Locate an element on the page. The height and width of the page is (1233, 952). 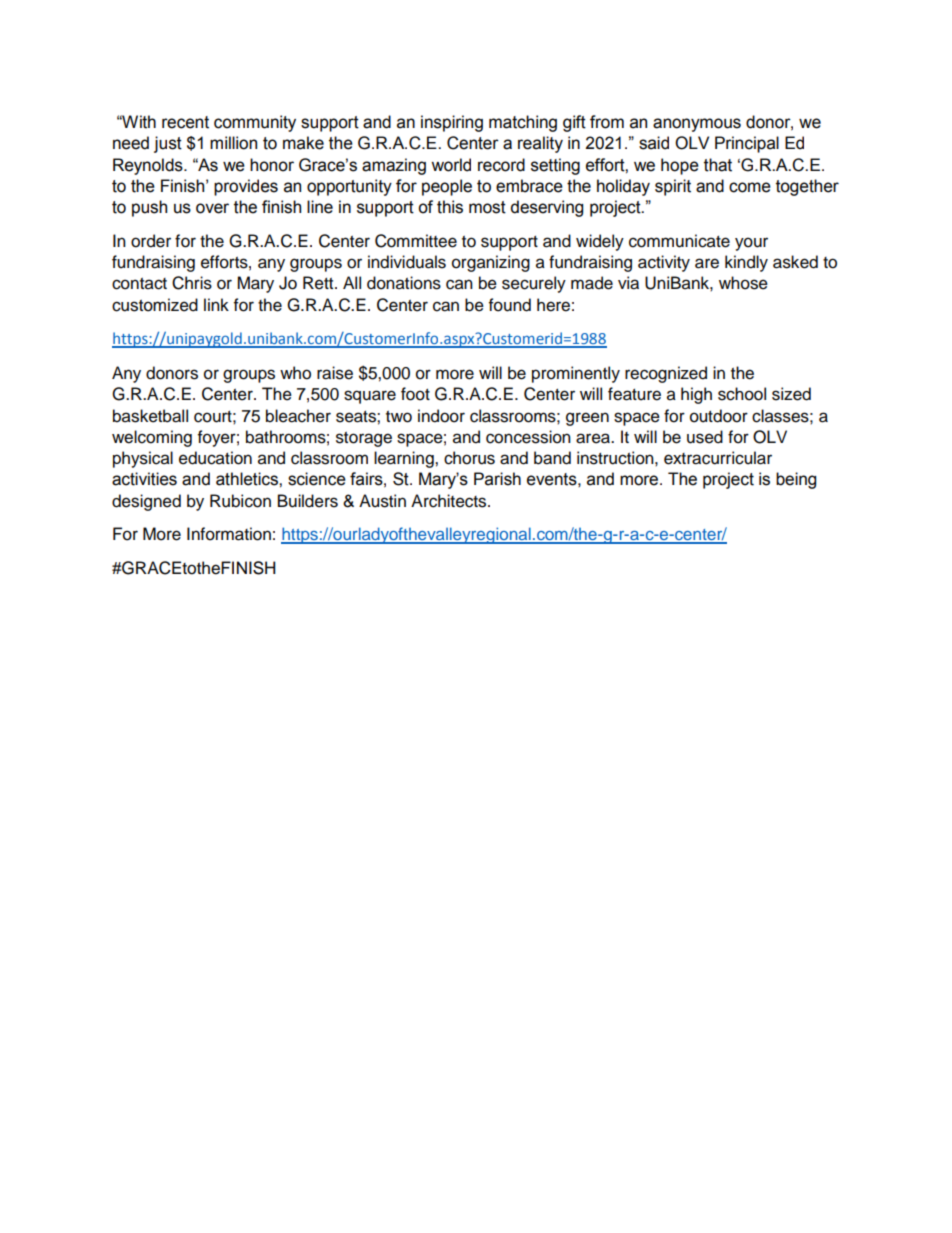
kindly is located at coordinates (746, 263).
